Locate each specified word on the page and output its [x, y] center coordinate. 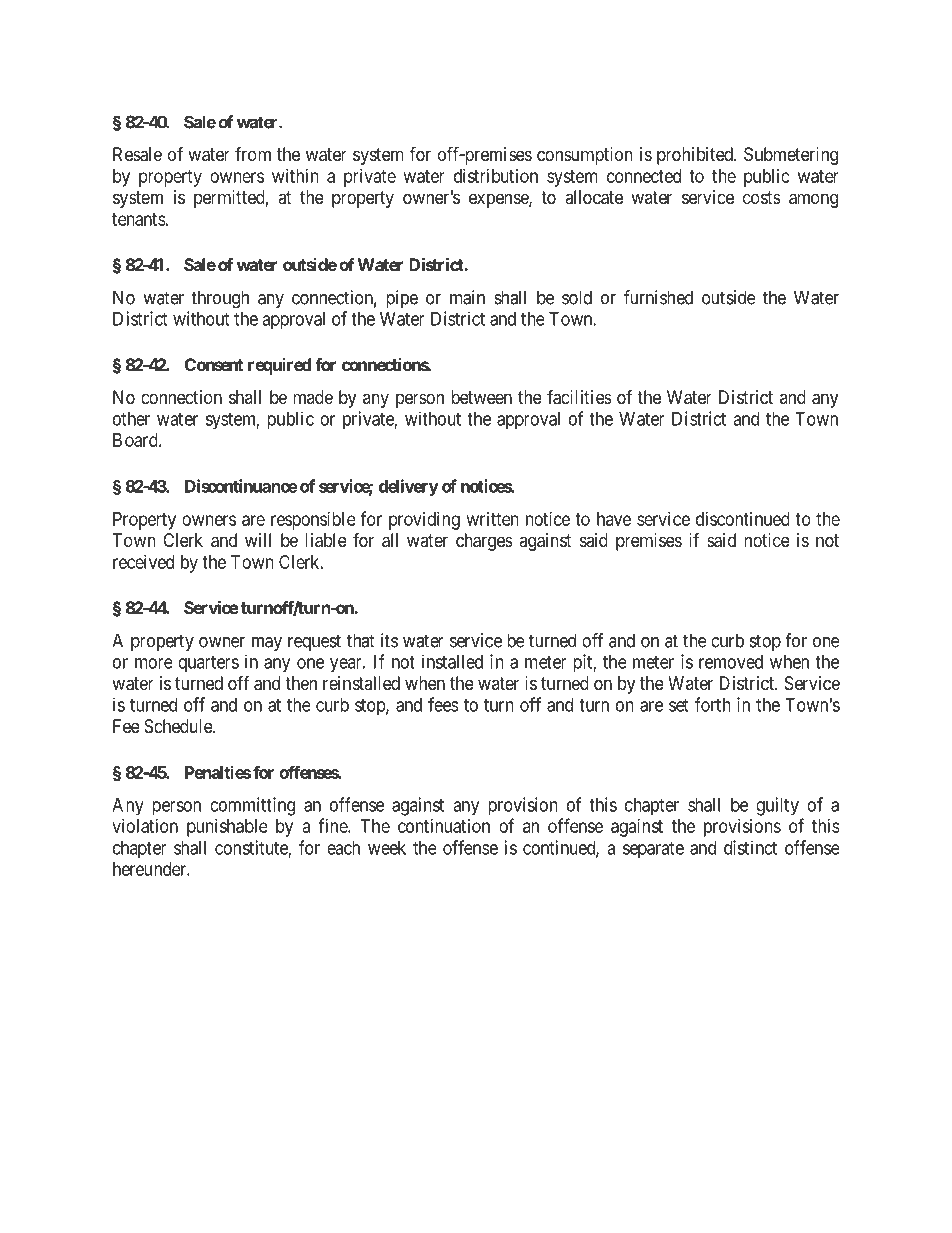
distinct [750, 847]
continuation [444, 826]
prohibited [696, 156]
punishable [227, 828]
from [253, 154]
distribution [496, 176]
